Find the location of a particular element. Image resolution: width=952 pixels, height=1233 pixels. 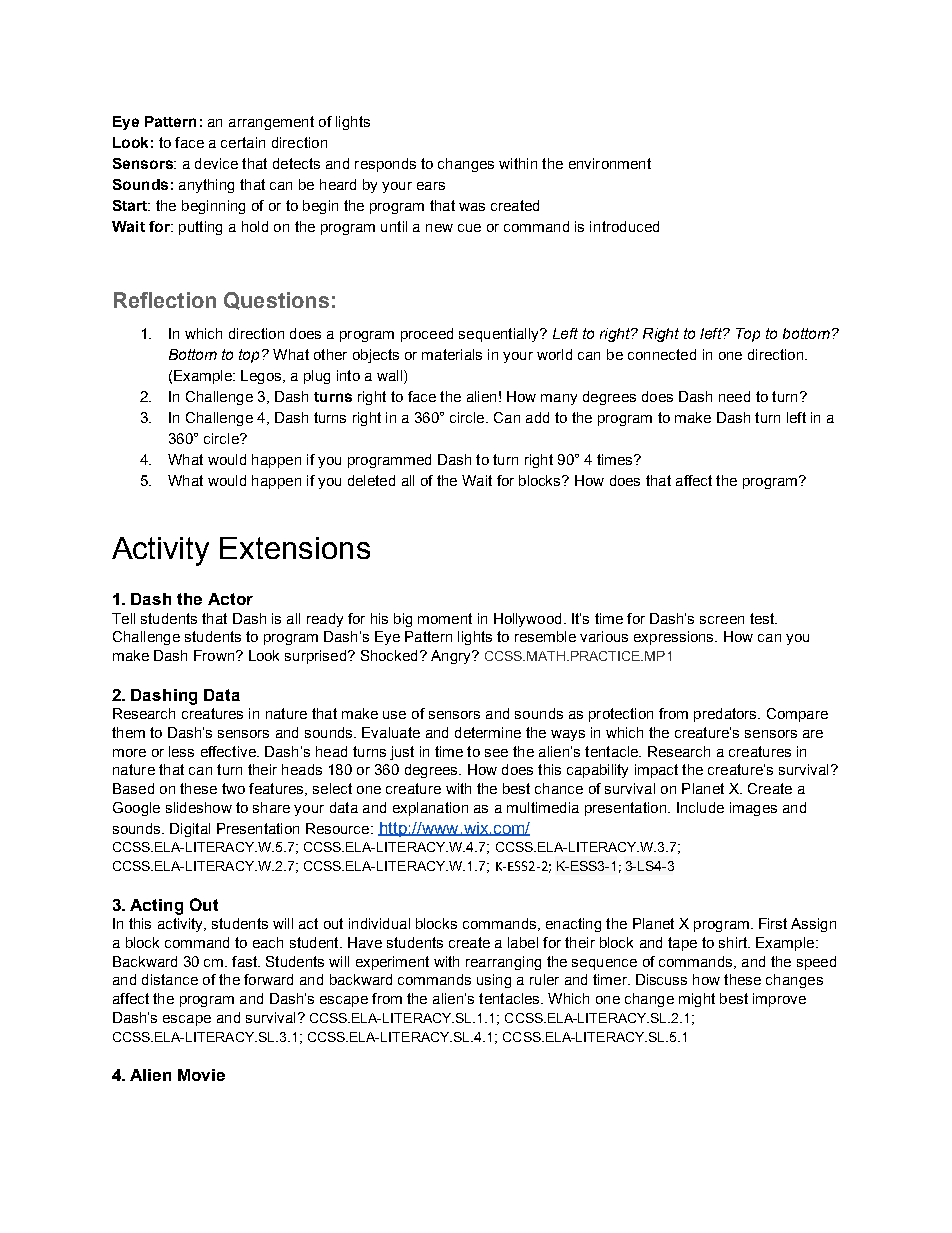

Legos is located at coordinates (262, 377).
